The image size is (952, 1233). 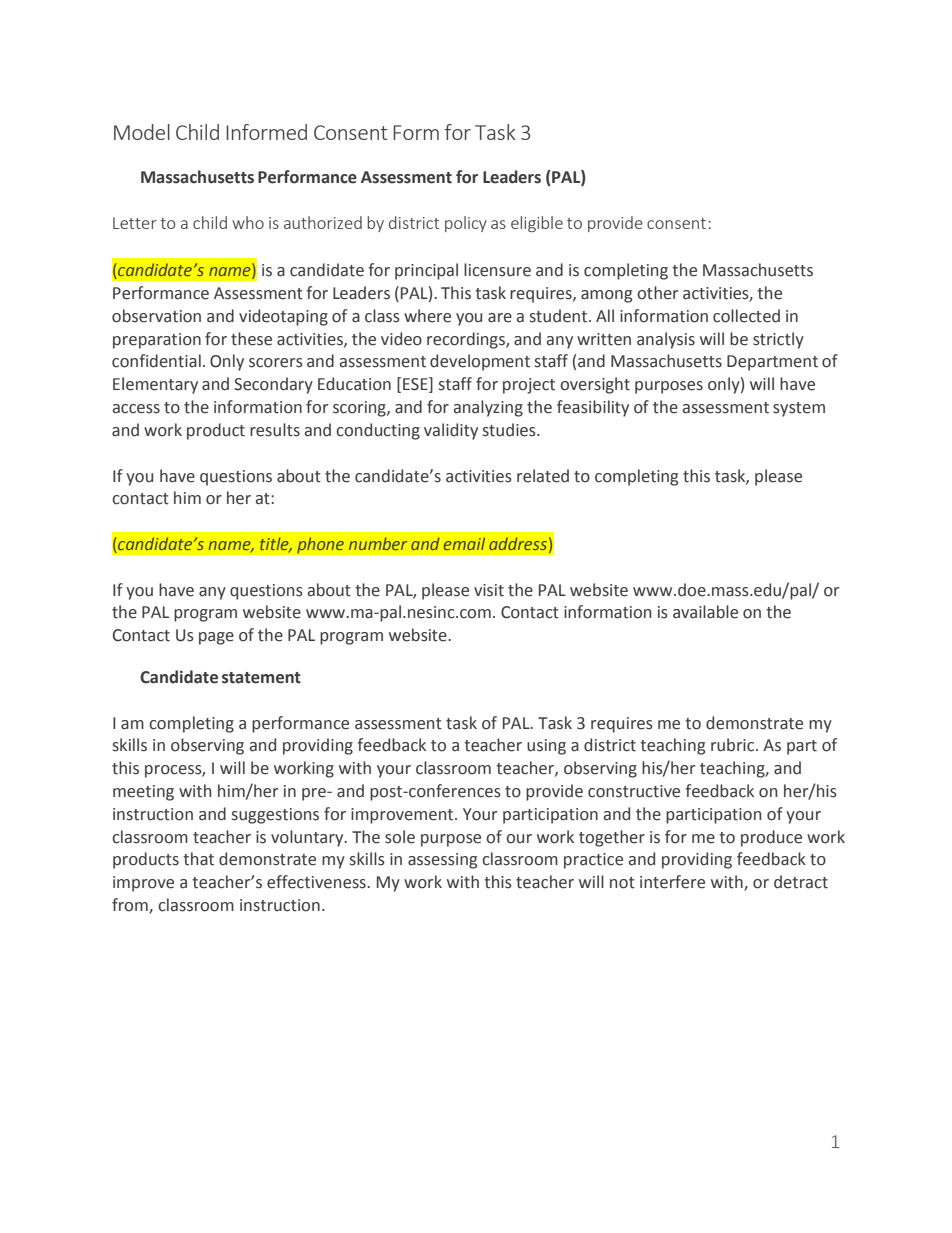 I want to click on phone, so click(x=320, y=545).
